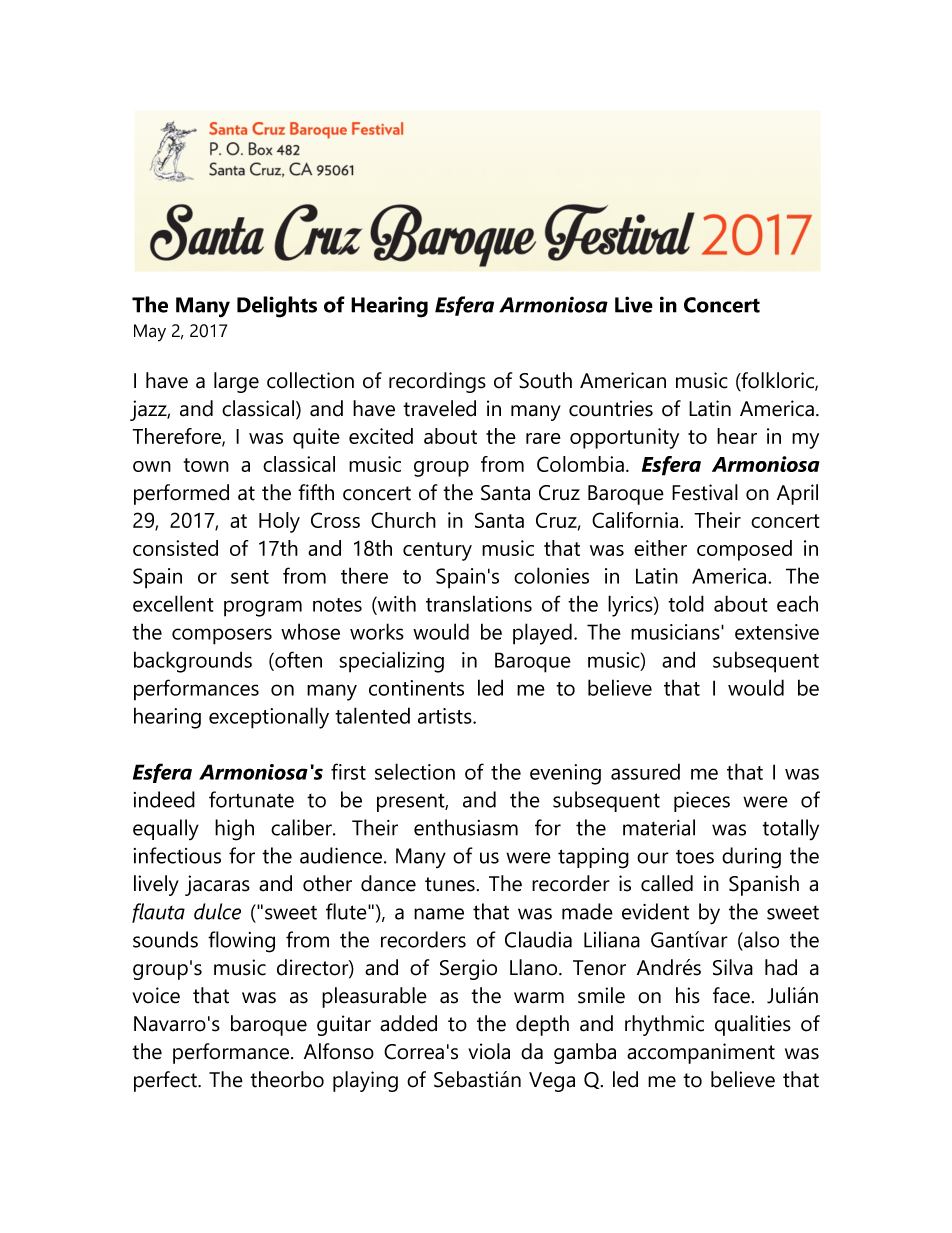  I want to click on recordings, so click(437, 382).
